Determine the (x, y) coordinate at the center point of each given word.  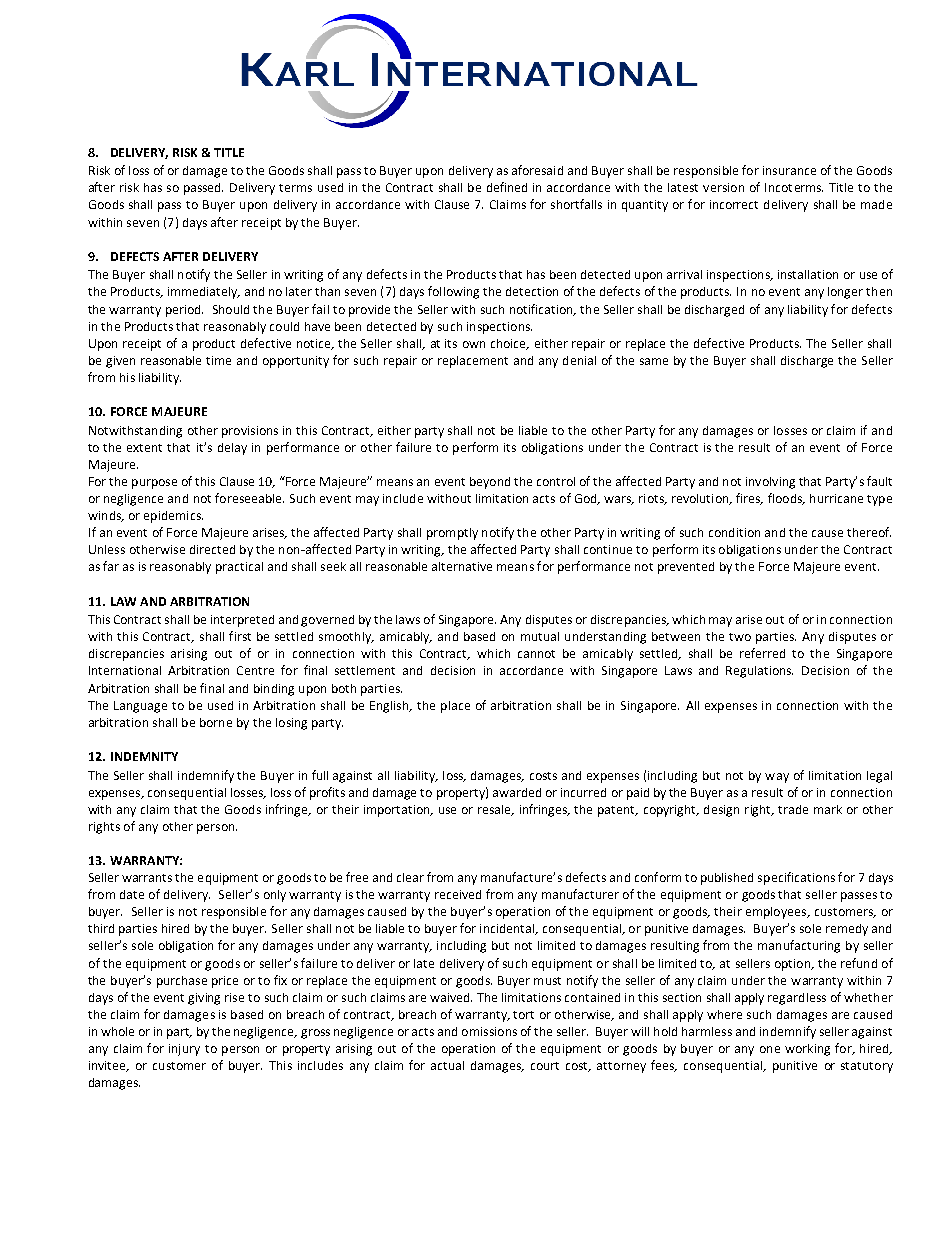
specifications (796, 878)
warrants (147, 878)
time (218, 360)
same (654, 361)
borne (216, 722)
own (474, 344)
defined (507, 187)
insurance (789, 170)
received (458, 894)
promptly (452, 534)
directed (212, 549)
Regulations (759, 672)
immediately (204, 293)
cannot (536, 654)
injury (184, 1050)
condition (734, 532)
